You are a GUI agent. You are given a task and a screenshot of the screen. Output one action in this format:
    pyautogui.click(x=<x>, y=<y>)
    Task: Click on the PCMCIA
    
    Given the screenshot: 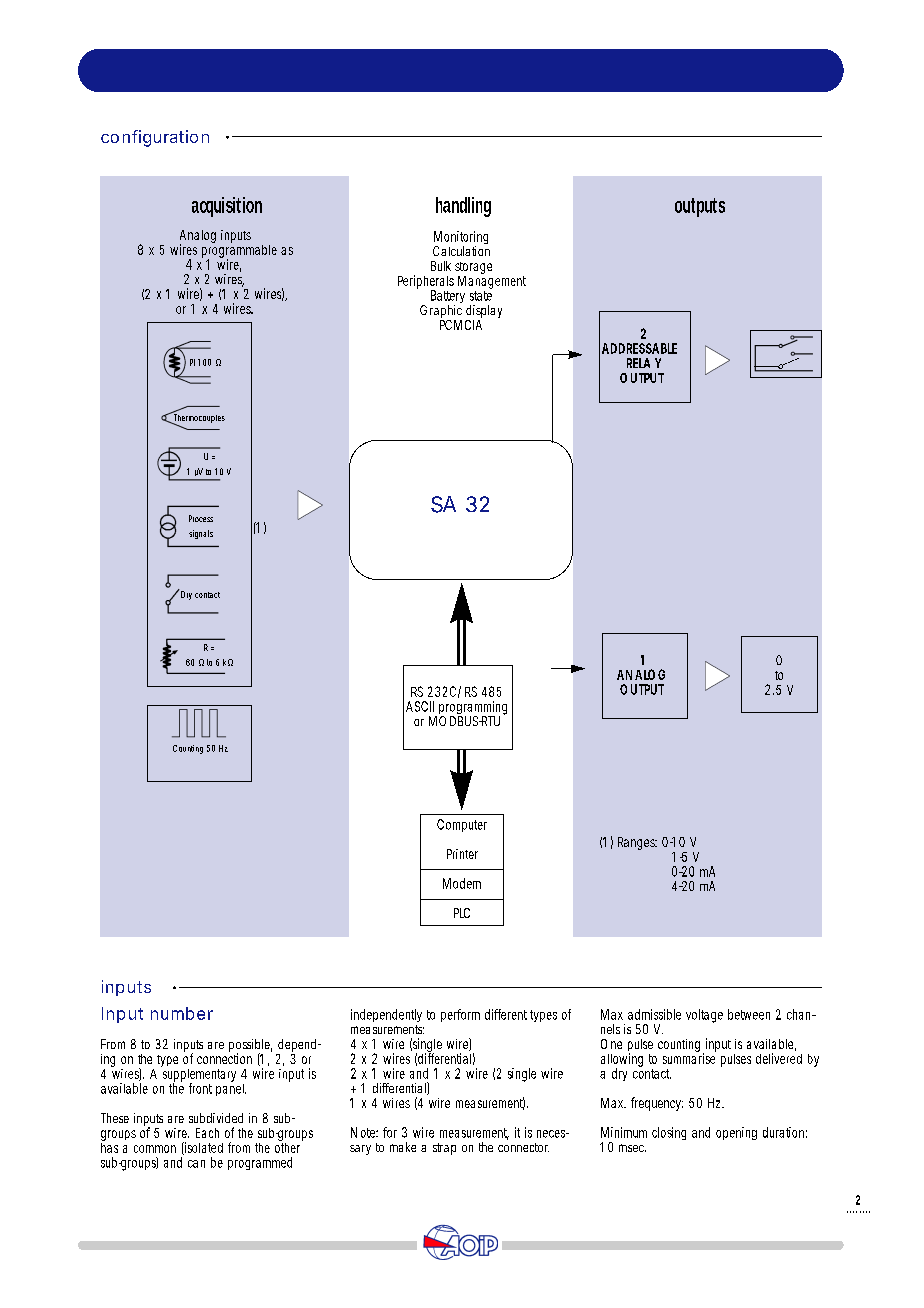 What is the action you would take?
    pyautogui.click(x=461, y=325)
